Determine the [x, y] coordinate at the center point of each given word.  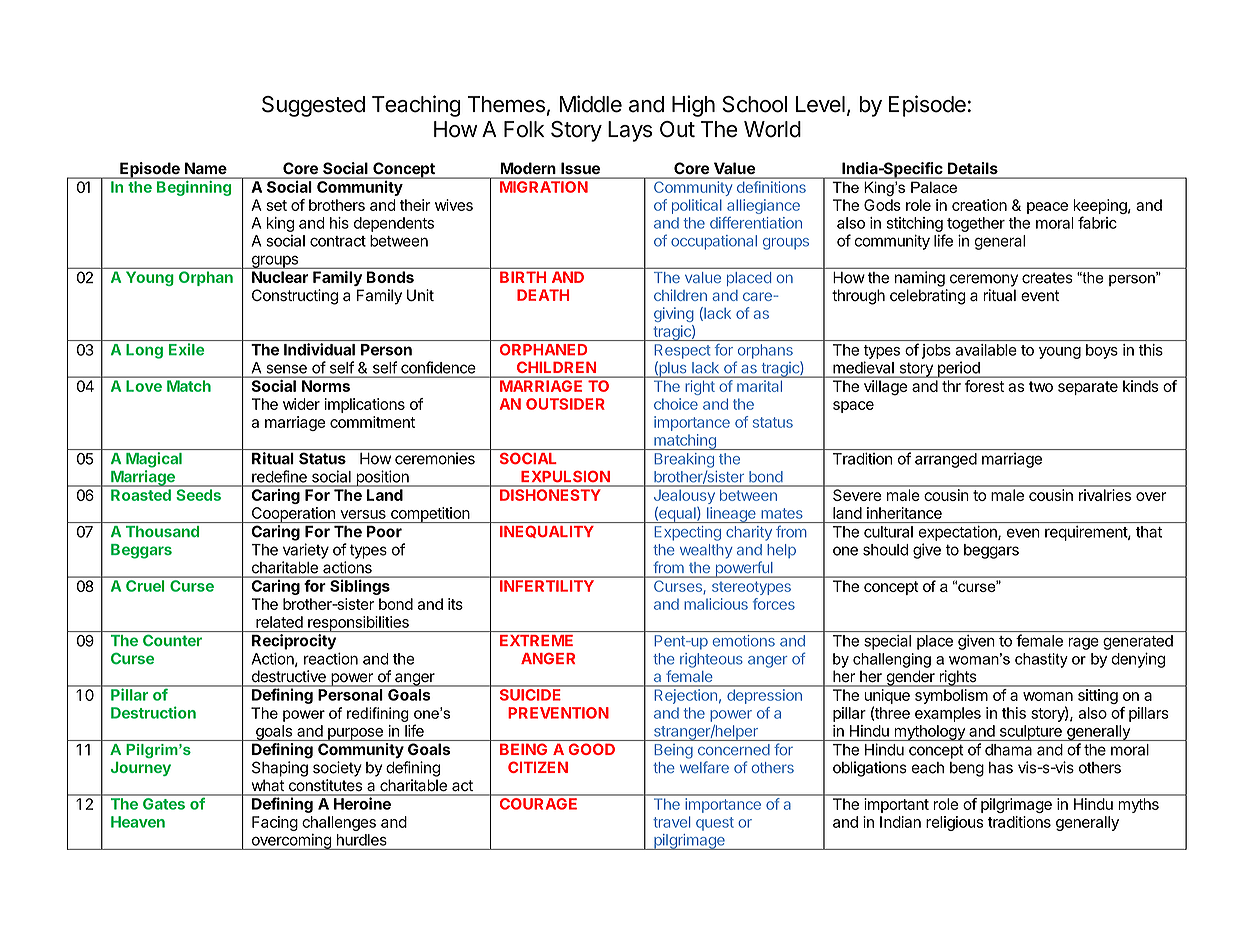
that [1149, 532]
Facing [275, 823]
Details [973, 168]
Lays [630, 131]
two [1041, 386]
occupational [714, 242]
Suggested [313, 106]
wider [301, 404]
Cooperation [293, 515]
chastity [1041, 660]
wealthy [706, 551]
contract [338, 241]
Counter [172, 640]
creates [1047, 278]
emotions [744, 641]
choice [676, 404]
